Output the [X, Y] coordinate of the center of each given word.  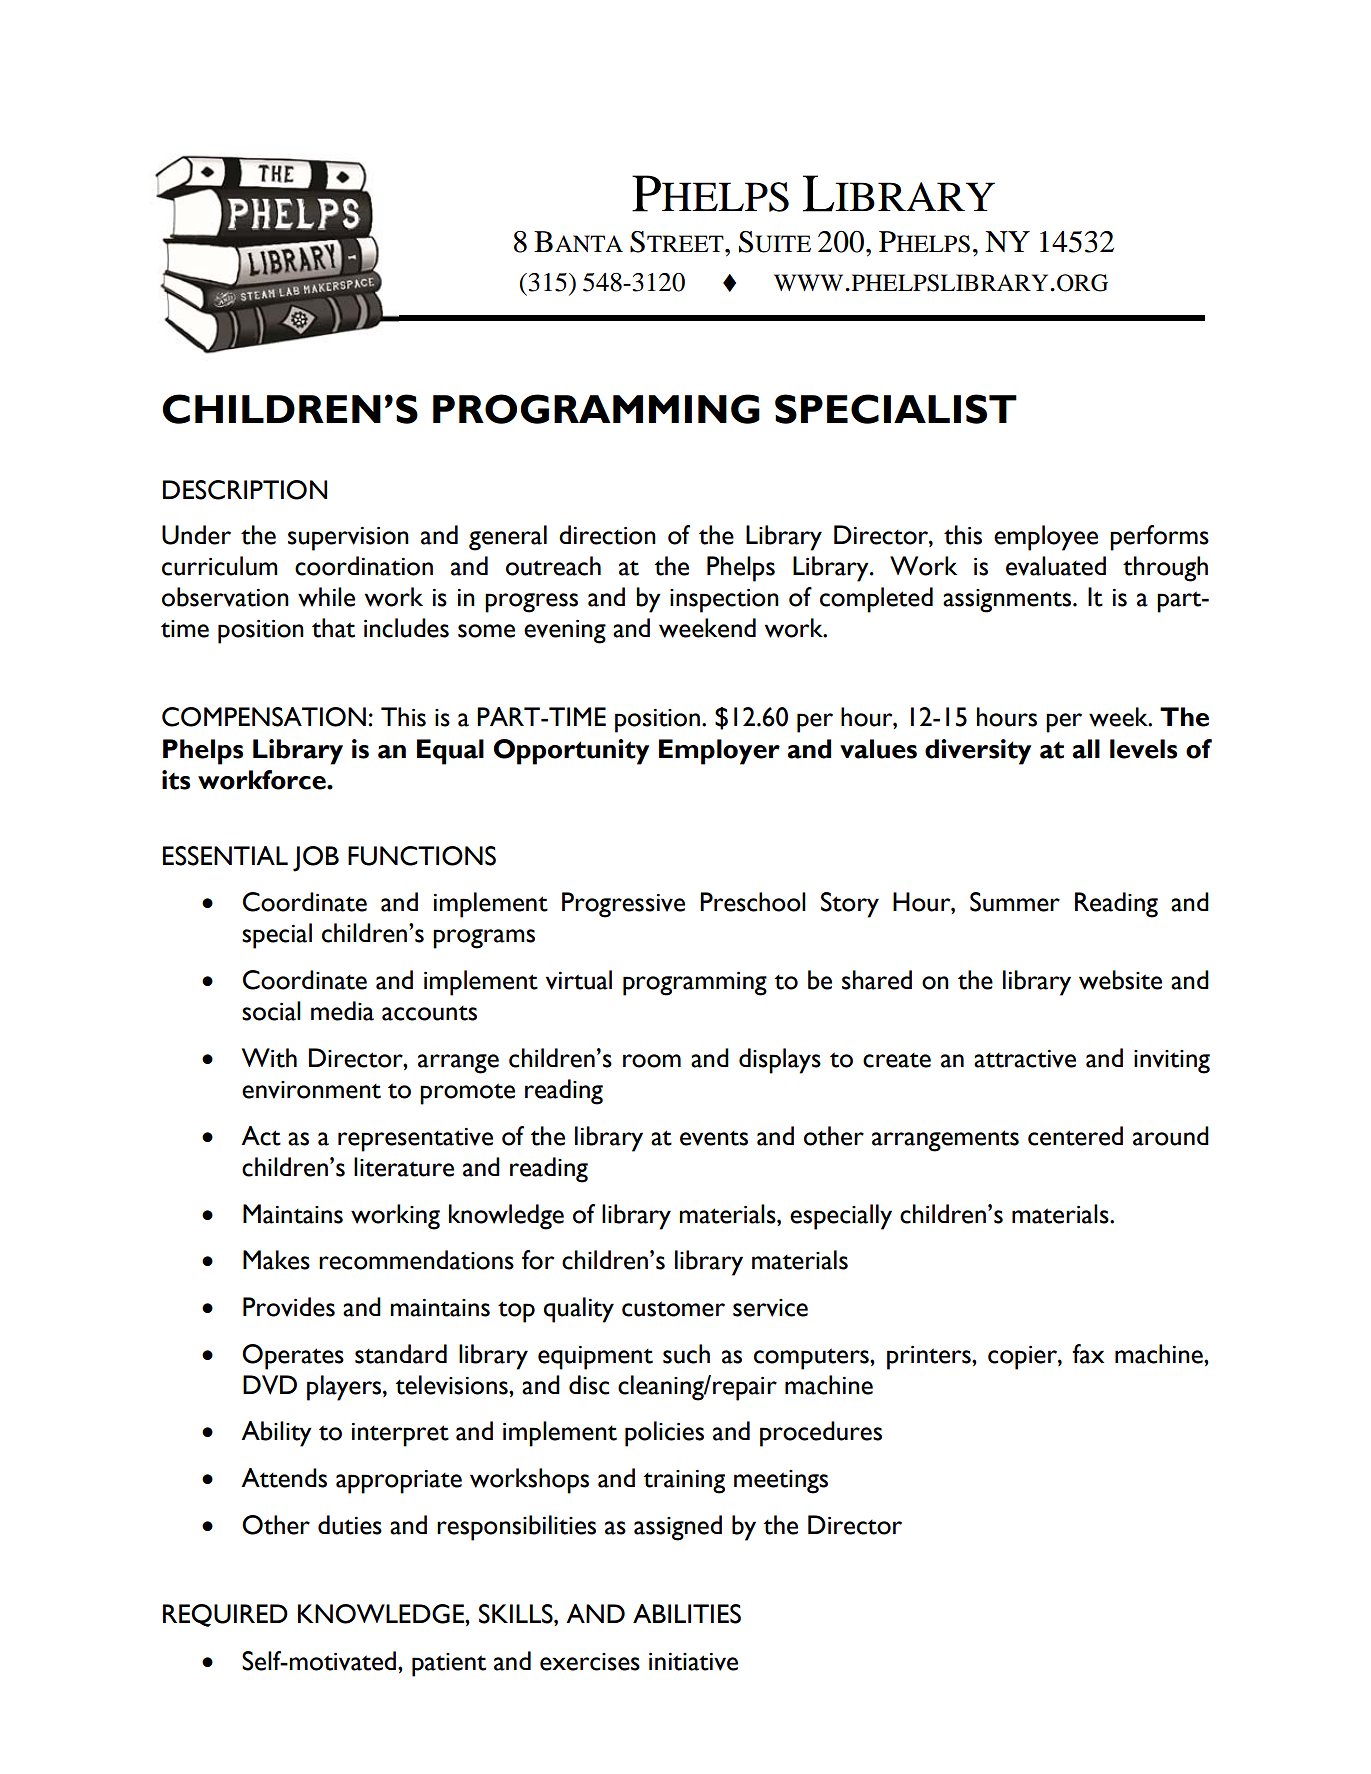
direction [607, 535]
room [652, 1061]
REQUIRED [225, 1615]
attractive [1025, 1059]
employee [1046, 538]
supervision [348, 539]
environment [311, 1090]
